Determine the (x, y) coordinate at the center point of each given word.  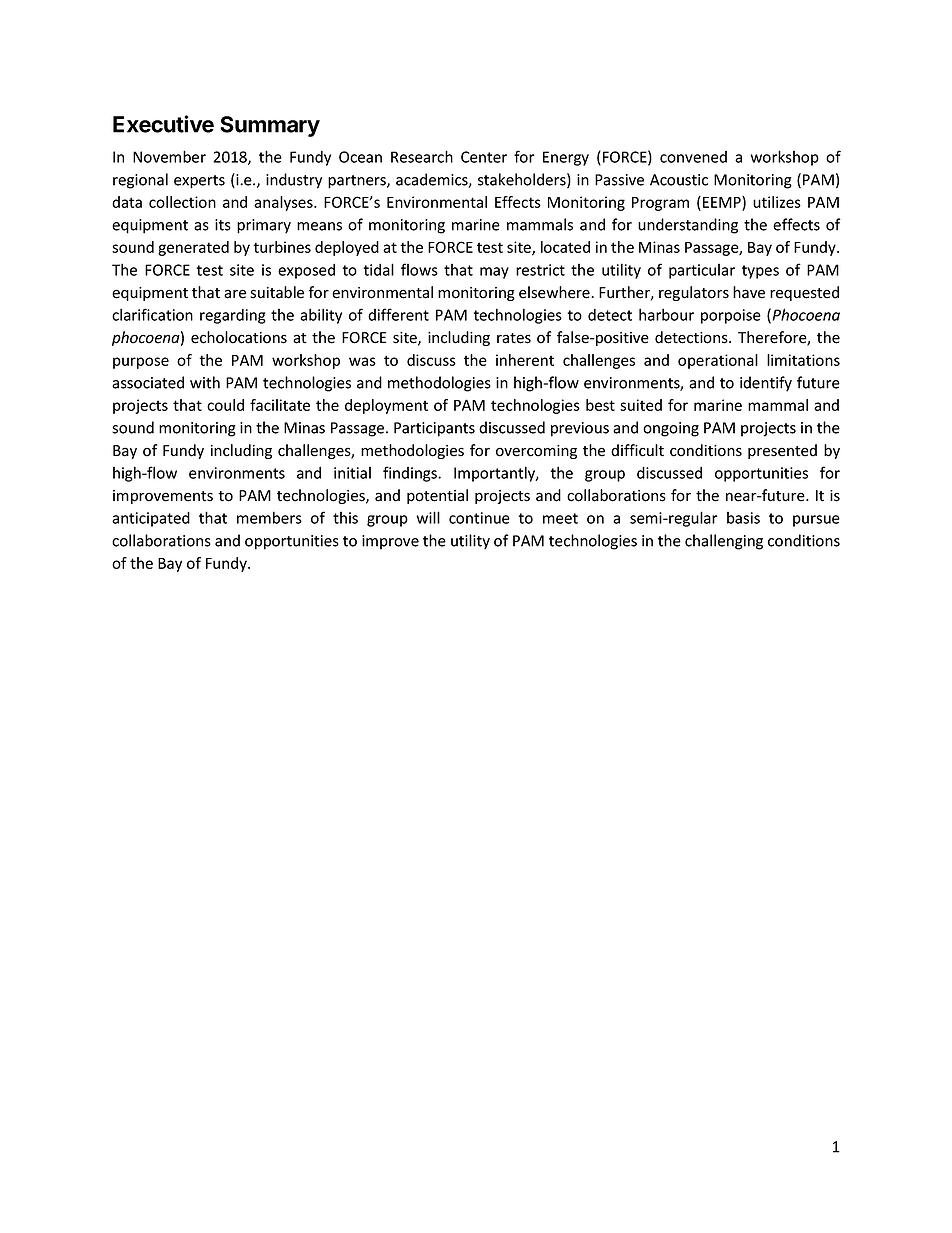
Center (484, 157)
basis (743, 518)
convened (693, 157)
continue (479, 518)
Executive (163, 124)
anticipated (151, 519)
